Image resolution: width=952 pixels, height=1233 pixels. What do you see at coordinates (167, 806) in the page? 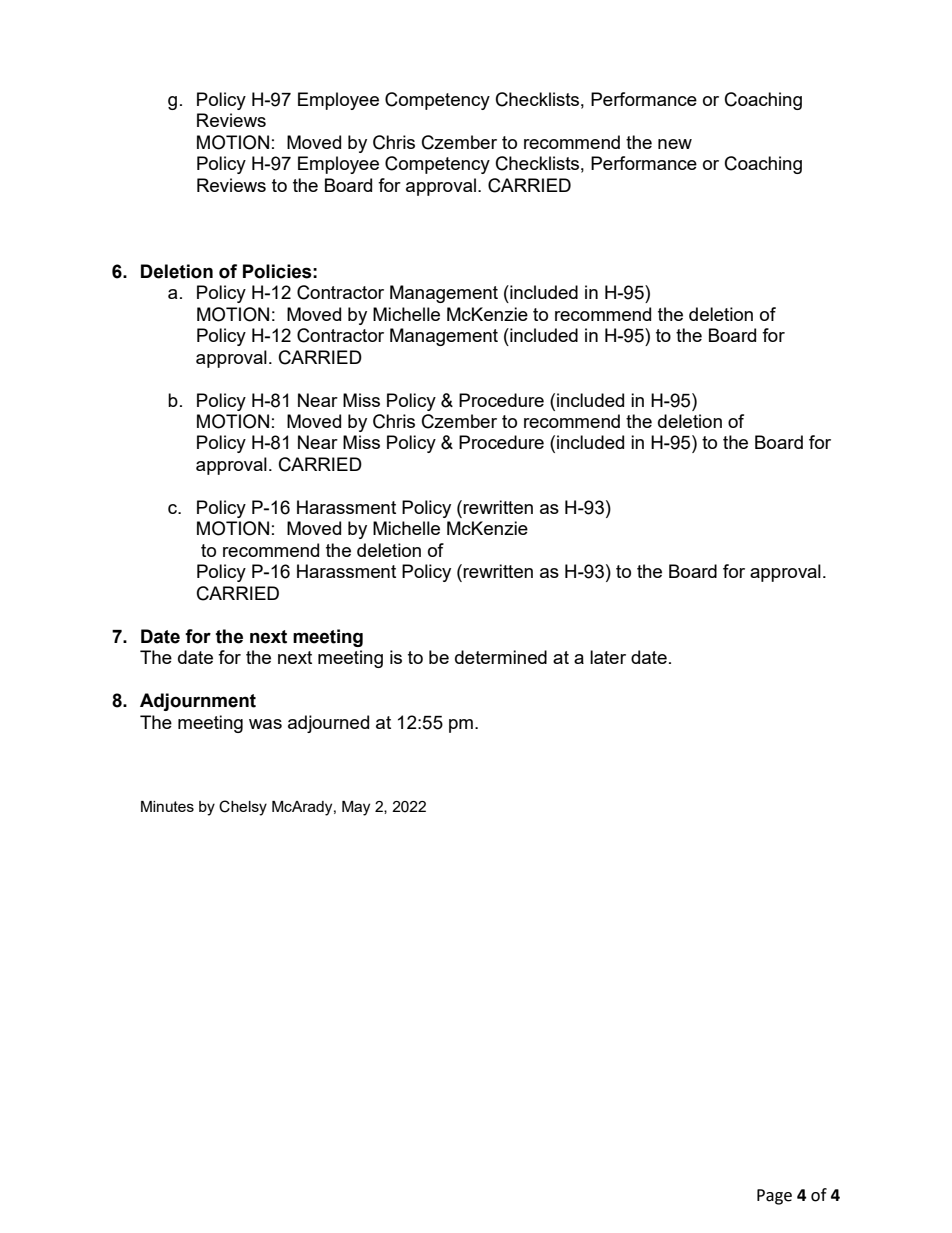
I see `Minutes` at bounding box center [167, 806].
